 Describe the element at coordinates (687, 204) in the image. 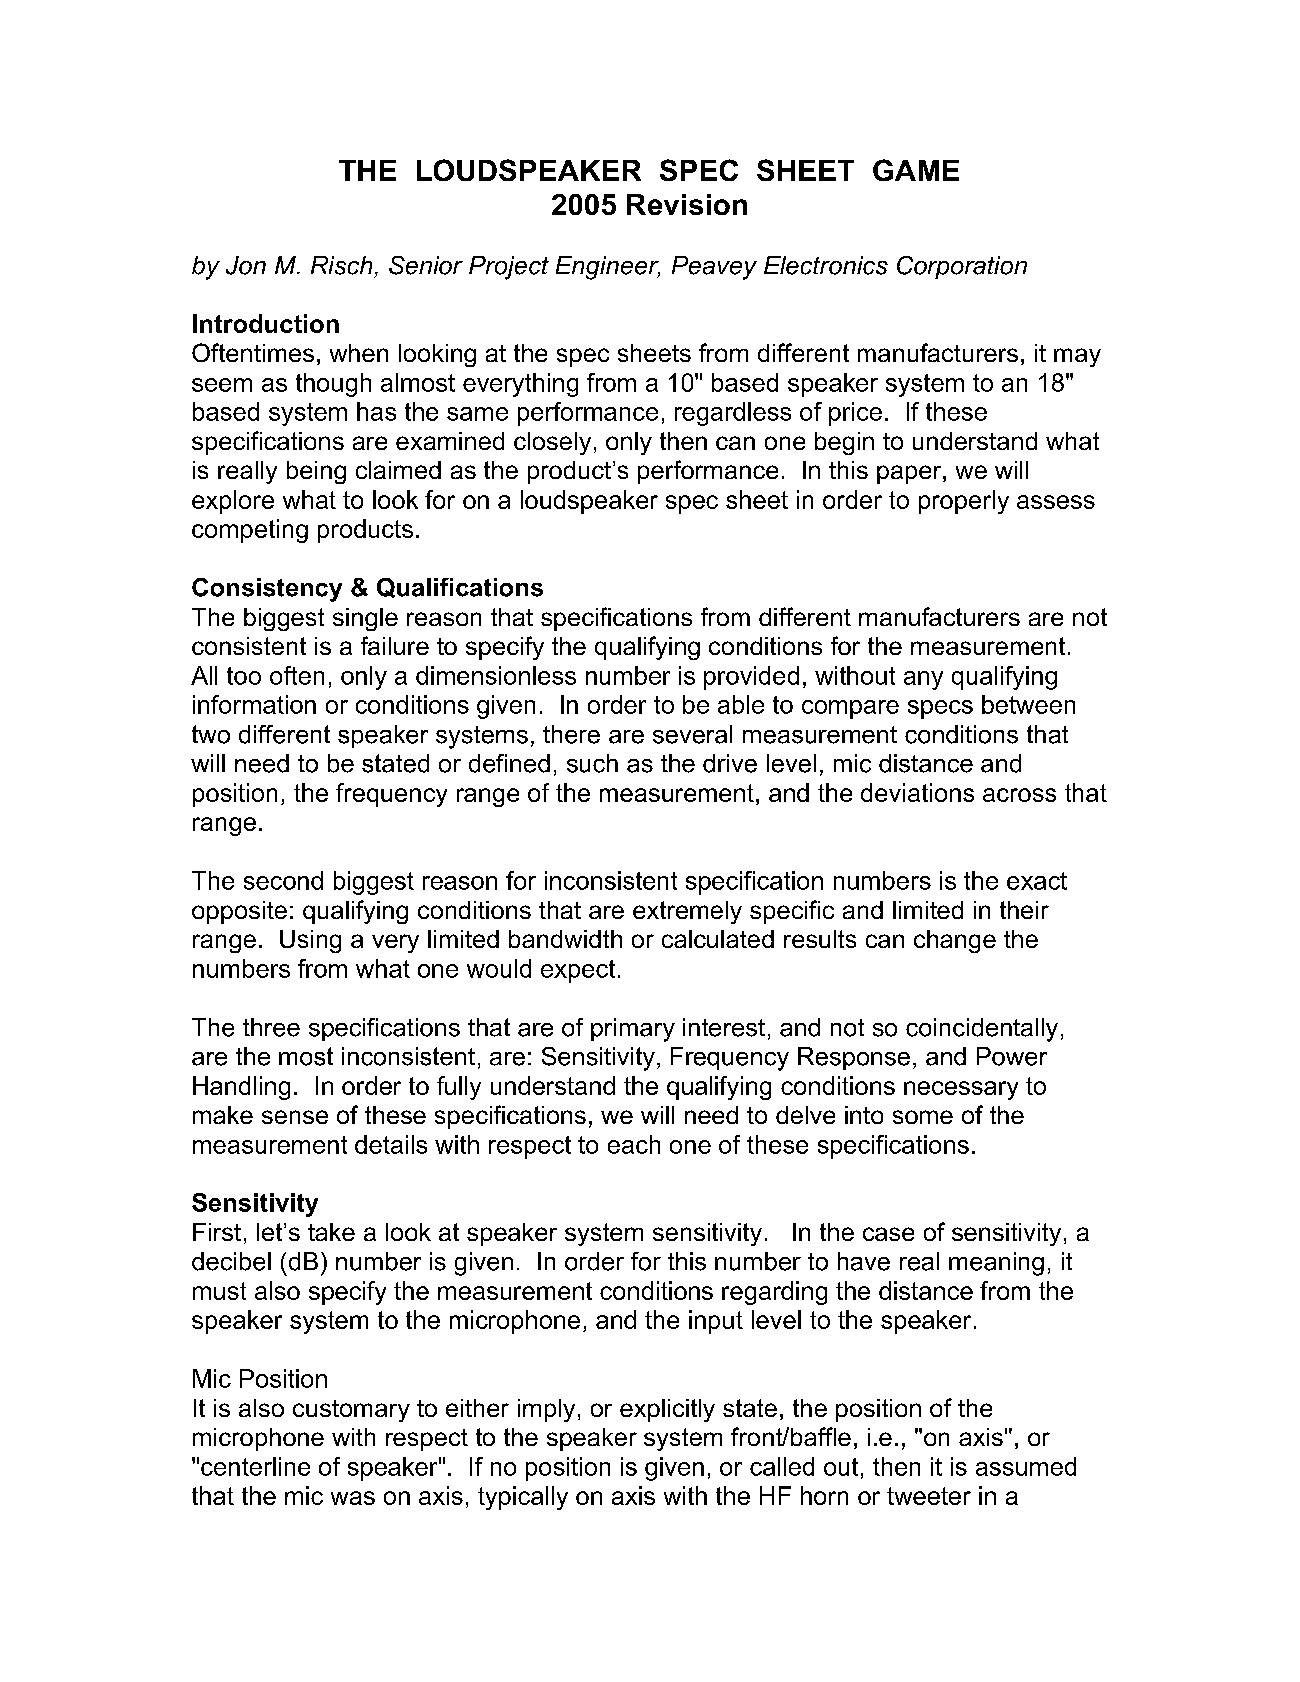

I see `Revision` at that location.
